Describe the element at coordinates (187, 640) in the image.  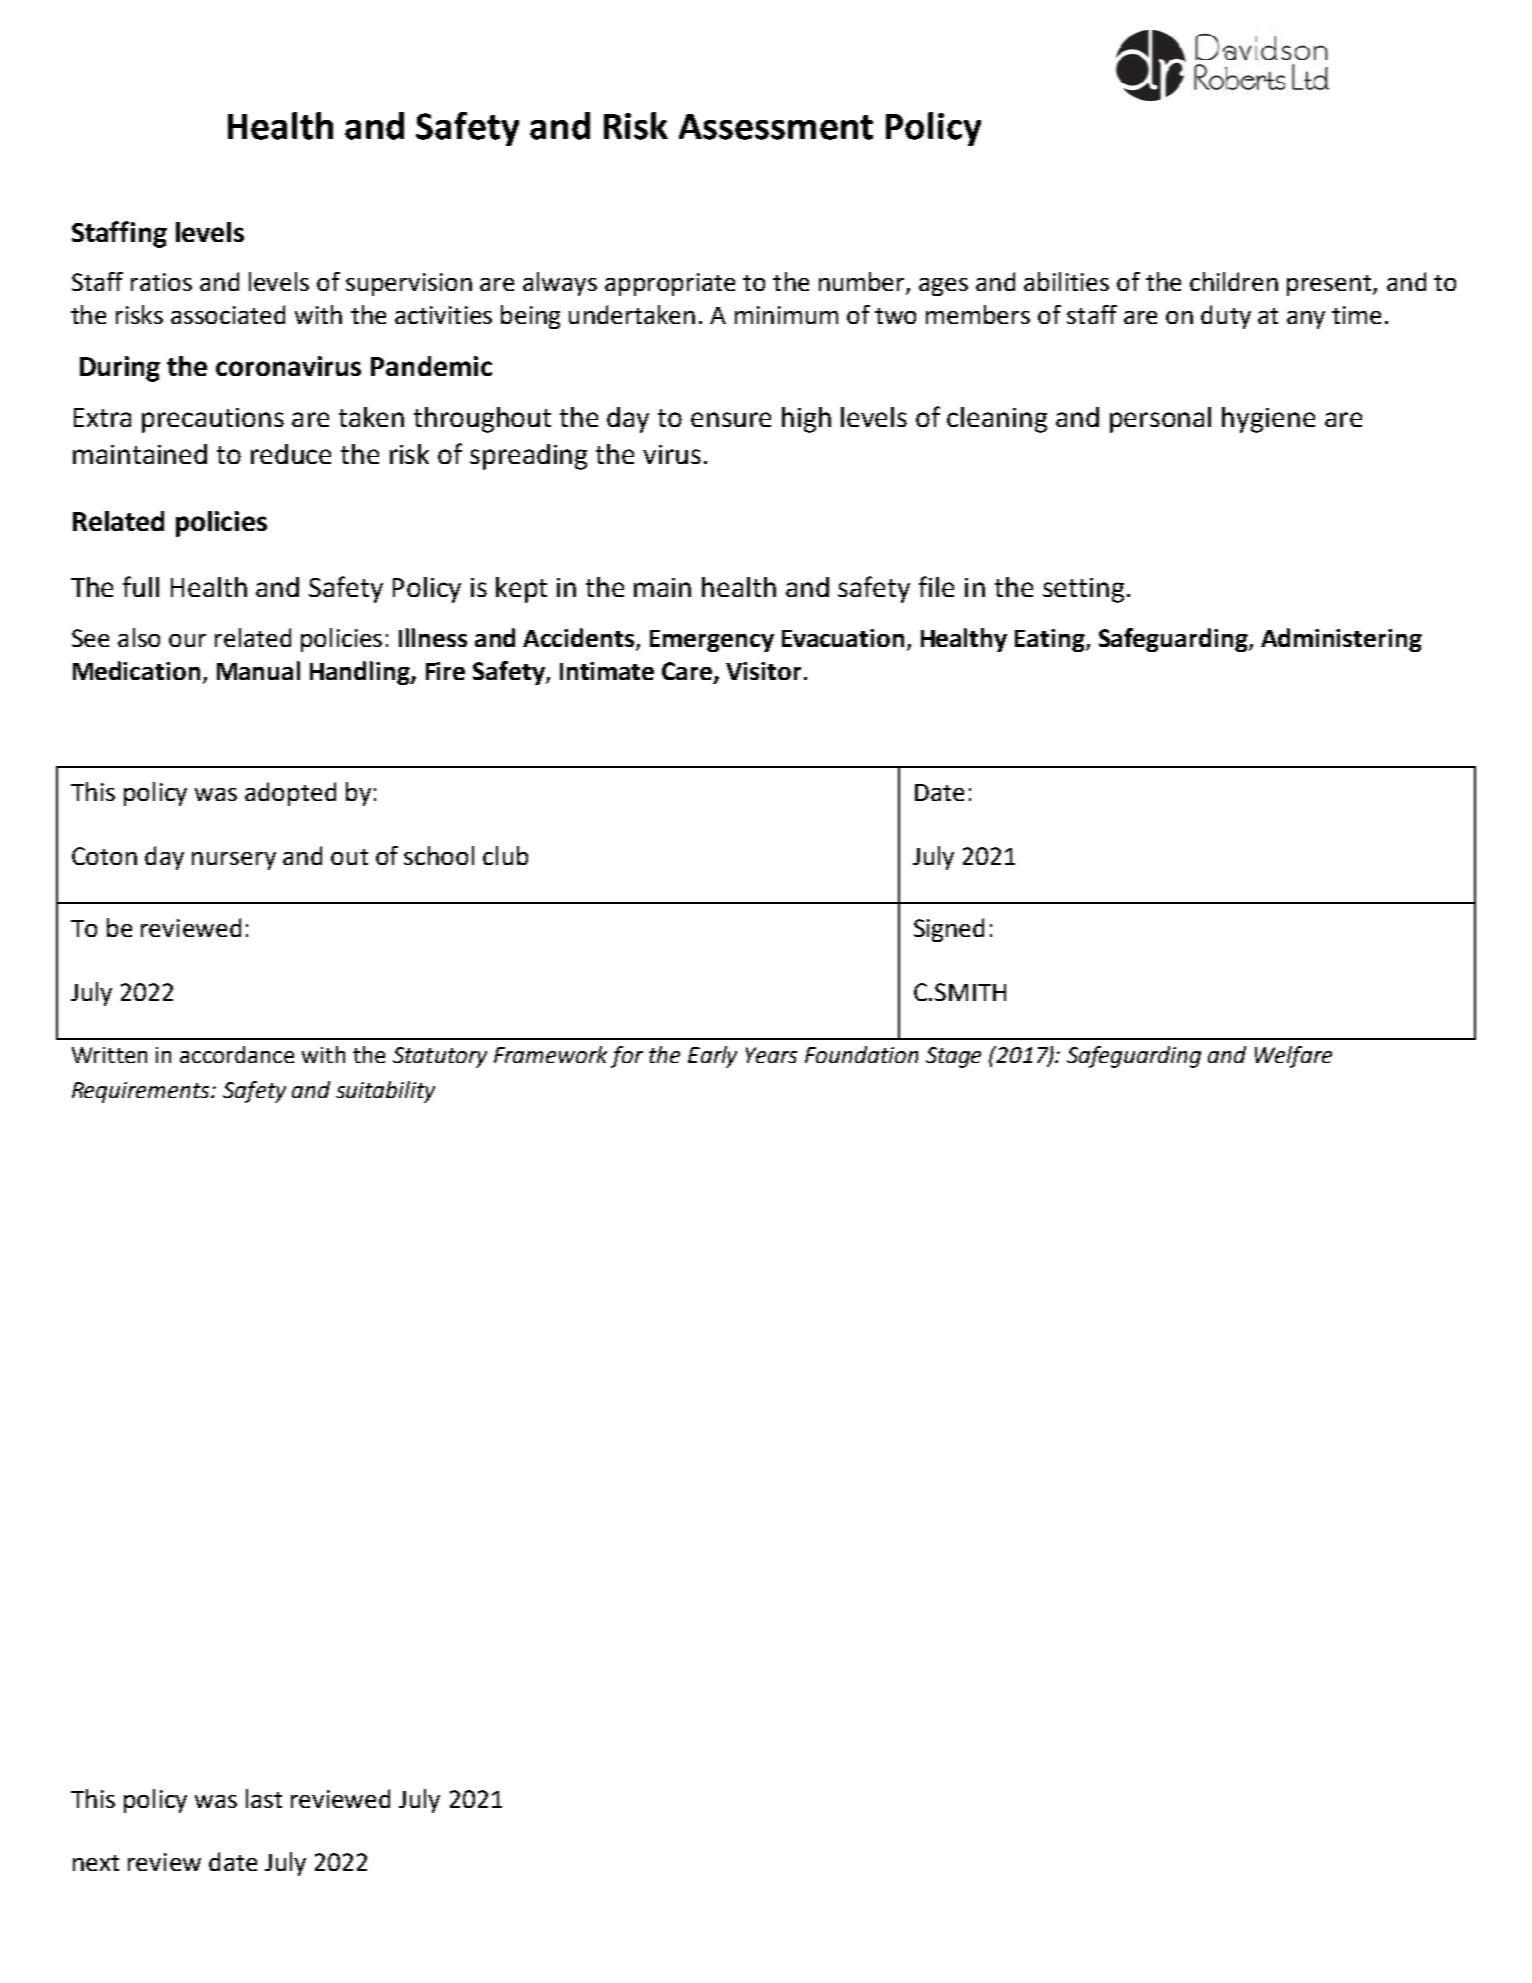
I see `our` at that location.
